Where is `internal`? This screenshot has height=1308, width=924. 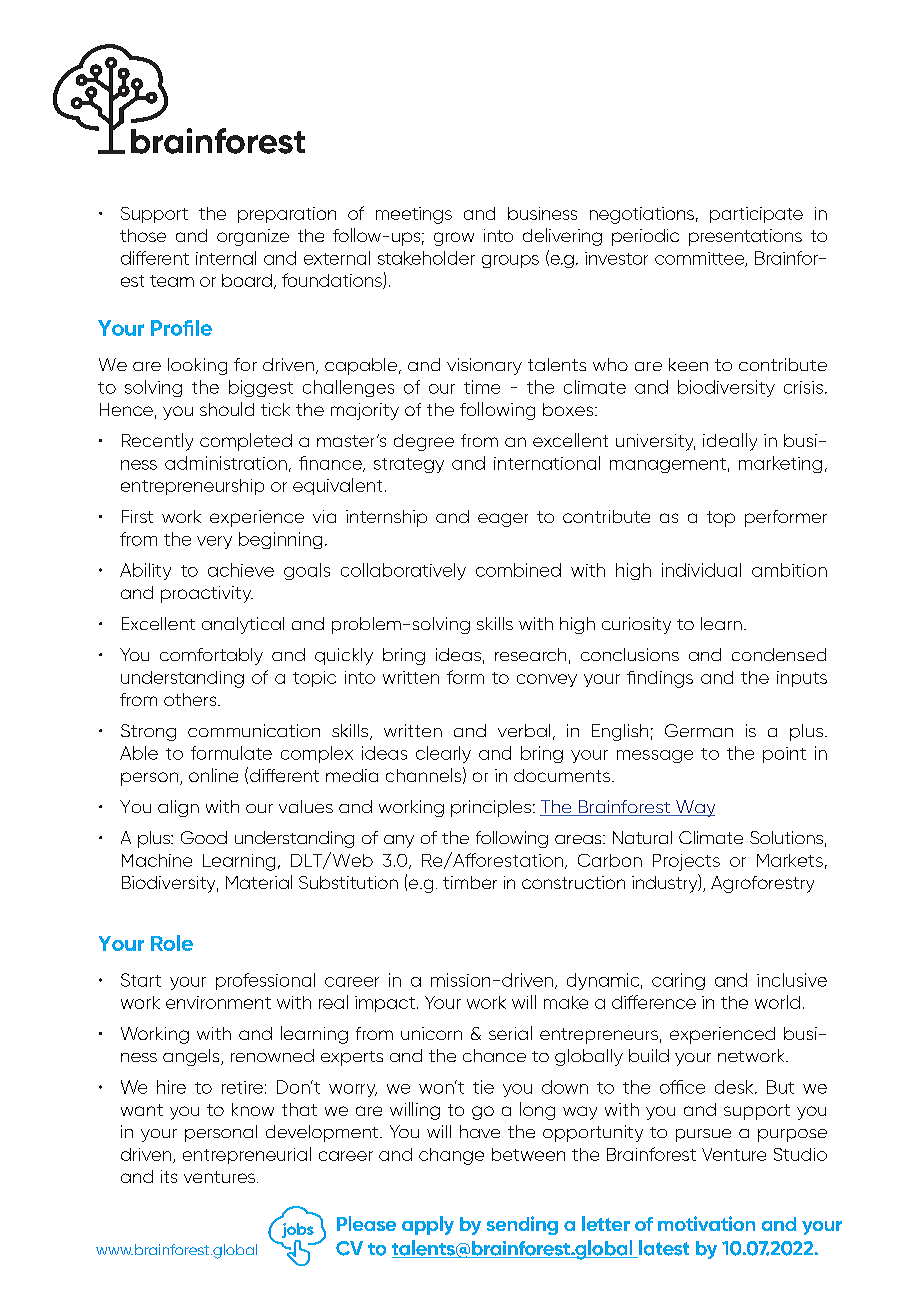 internal is located at coordinates (226, 258).
